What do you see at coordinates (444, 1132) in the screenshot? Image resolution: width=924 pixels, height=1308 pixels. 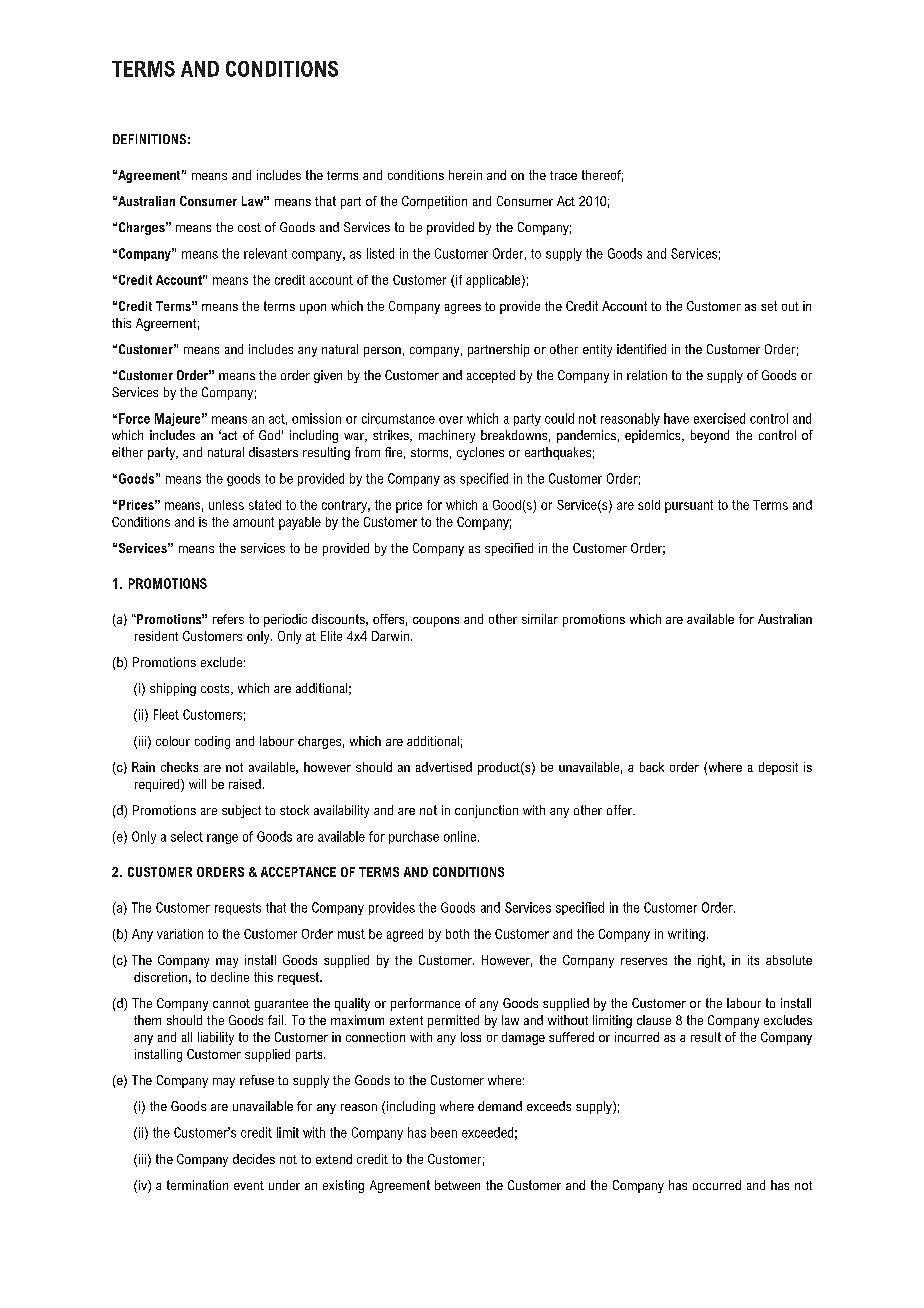 I see `been` at bounding box center [444, 1132].
